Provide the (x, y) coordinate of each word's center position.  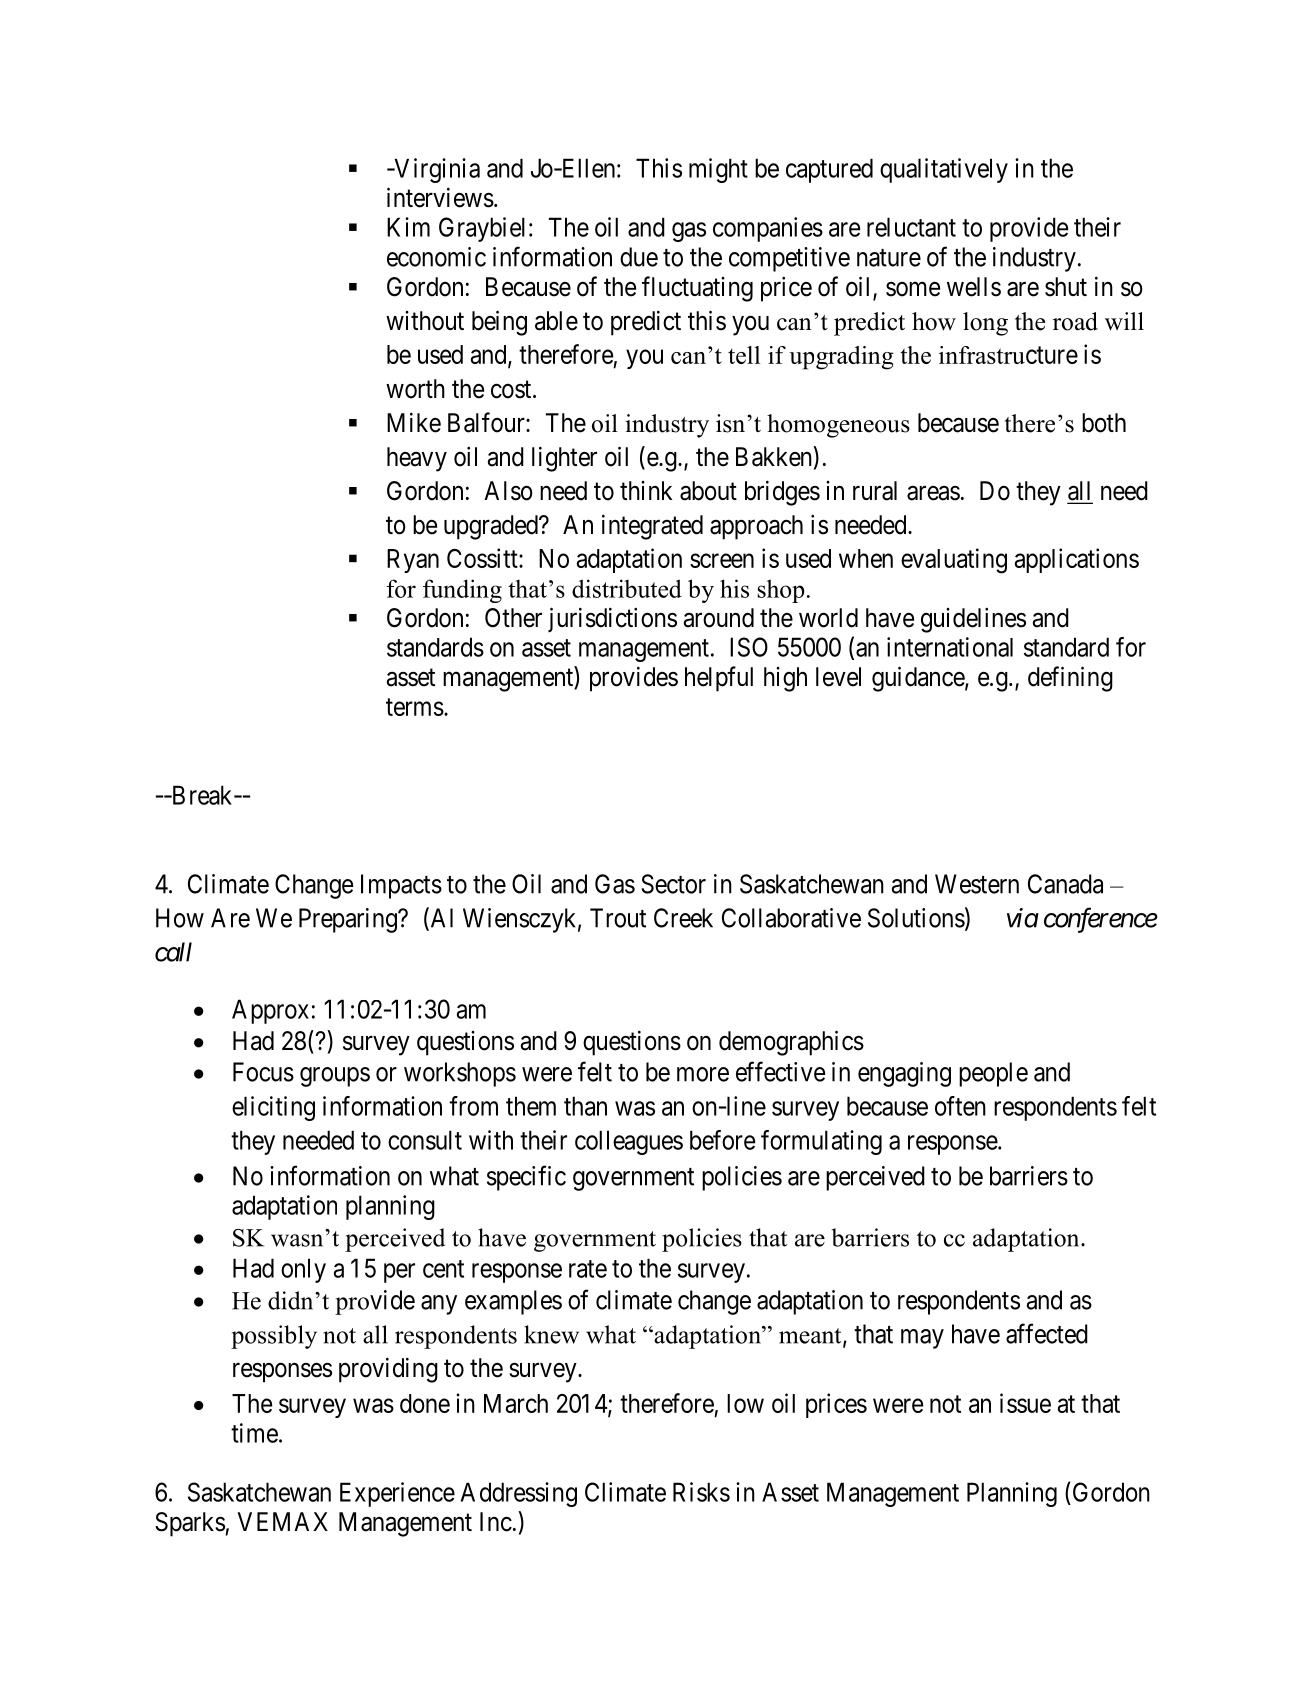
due (639, 257)
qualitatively (944, 170)
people (993, 1074)
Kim (408, 227)
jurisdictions (612, 619)
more (703, 1074)
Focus (263, 1072)
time (254, 1433)
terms (415, 707)
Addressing (519, 1494)
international (950, 647)
